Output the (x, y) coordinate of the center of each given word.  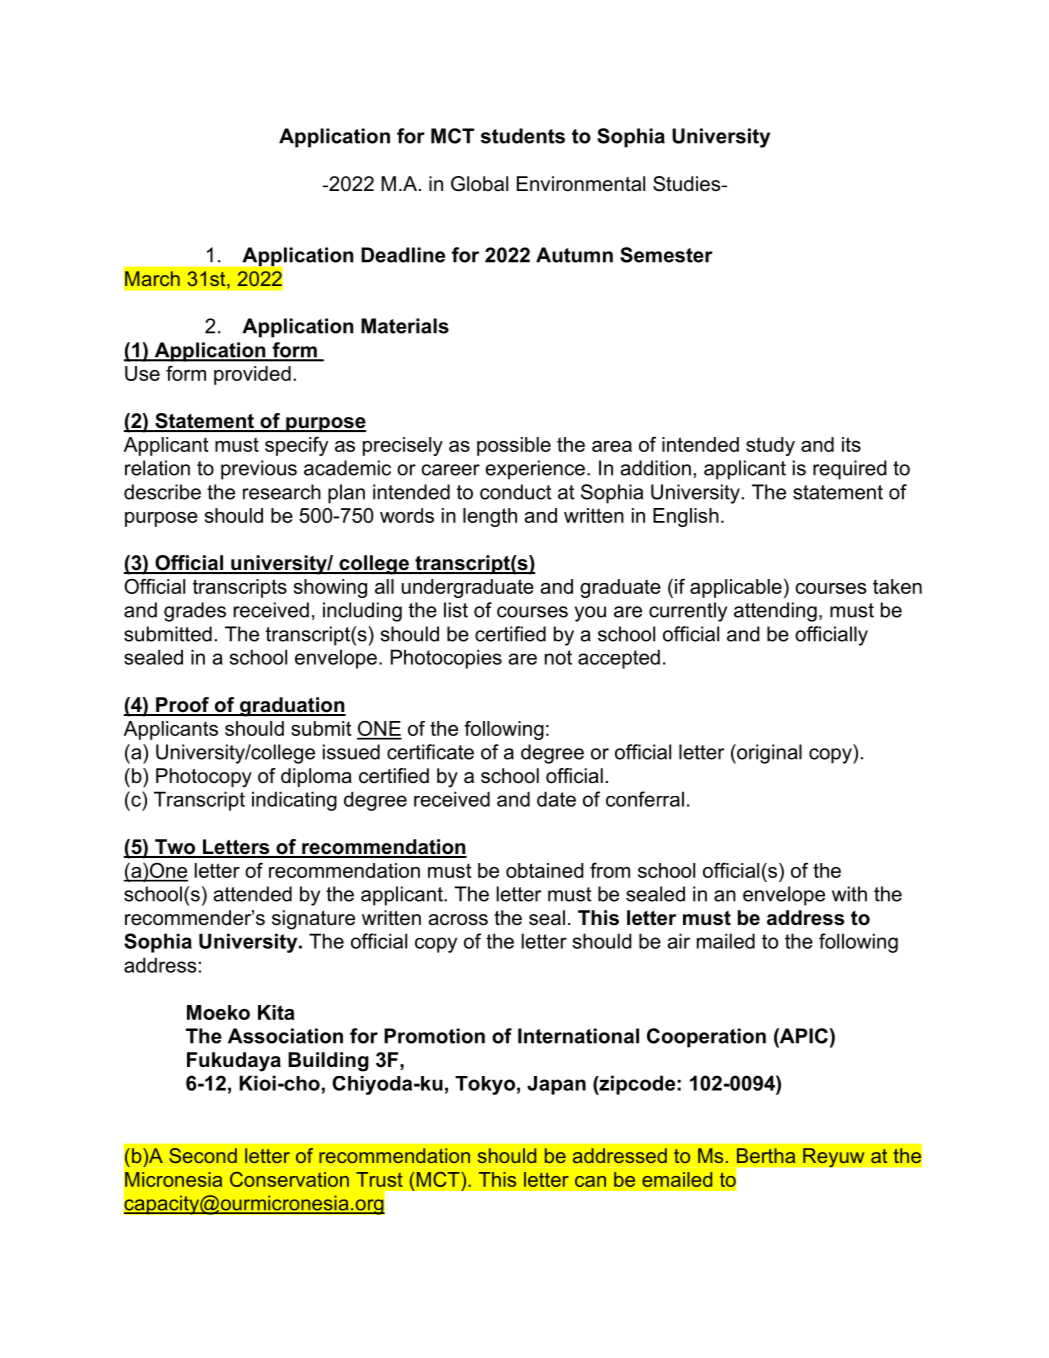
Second (203, 1155)
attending (775, 612)
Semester (666, 255)
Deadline (403, 255)
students (523, 136)
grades (195, 612)
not (558, 657)
